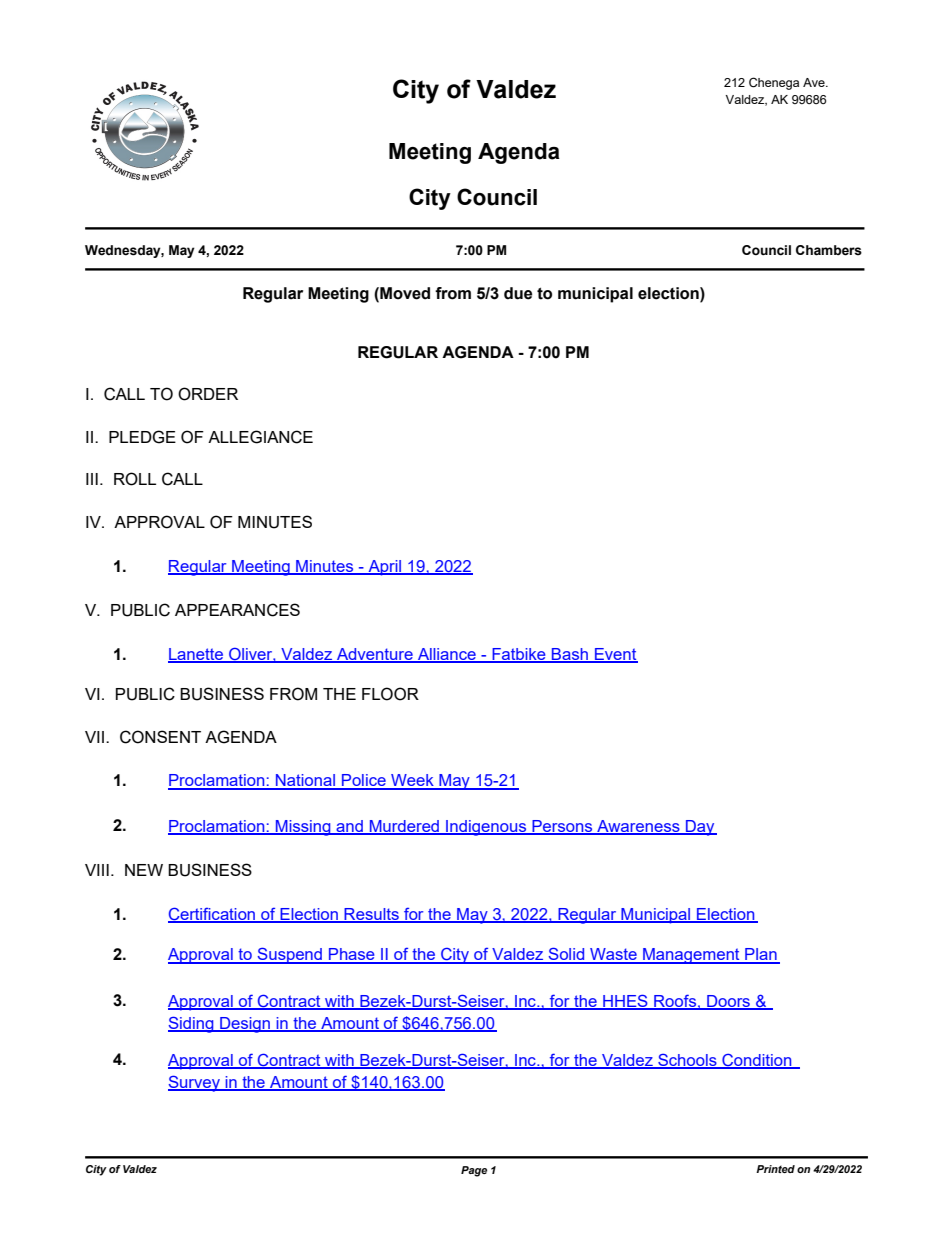 Image resolution: width=952 pixels, height=1233 pixels. What do you see at coordinates (144, 870) in the page?
I see `NEW` at bounding box center [144, 870].
